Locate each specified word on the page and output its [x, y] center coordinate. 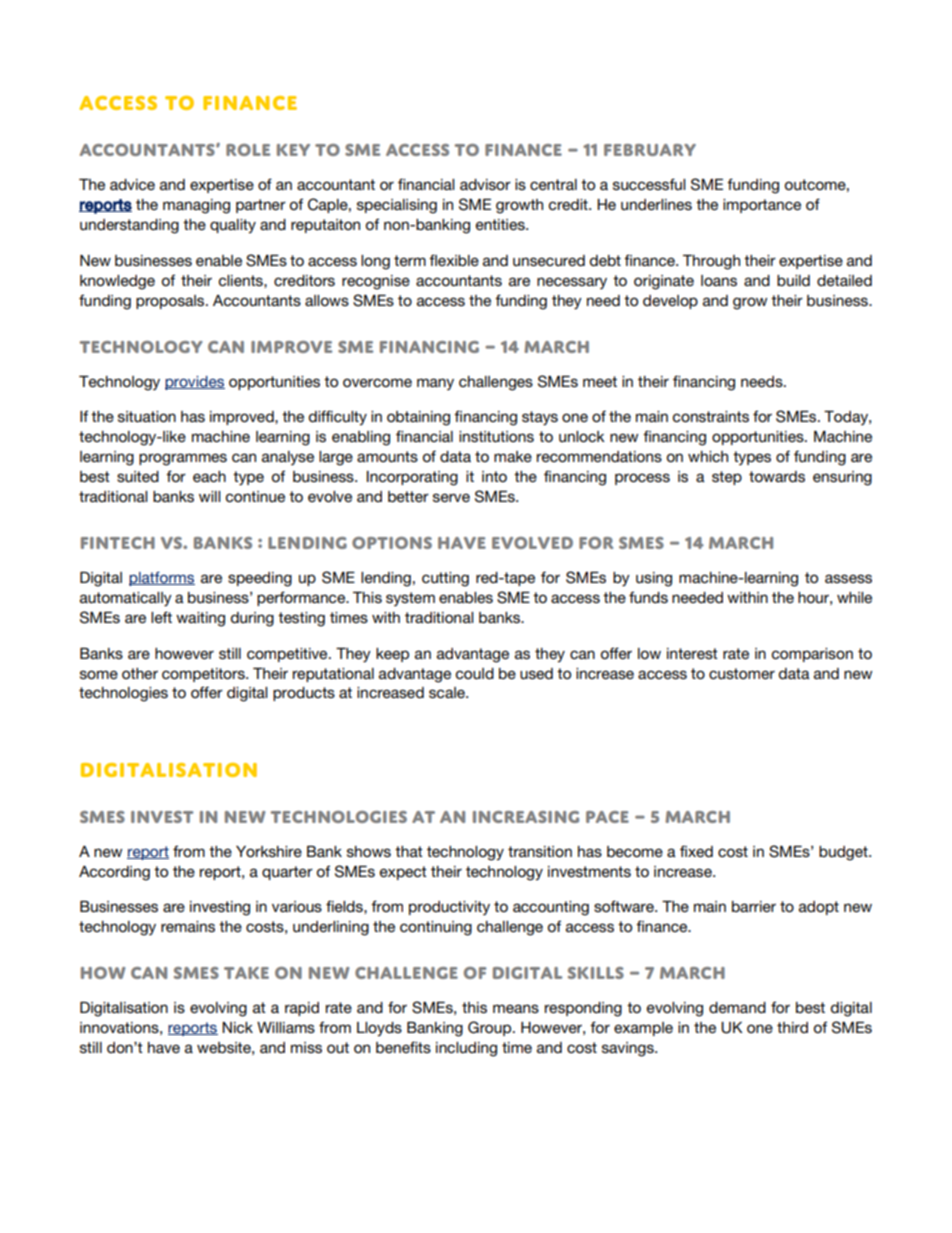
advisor [485, 184]
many [435, 384]
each [209, 476]
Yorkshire [269, 851]
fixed [696, 851]
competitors [204, 675]
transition [540, 851]
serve [451, 497]
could [475, 673]
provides [195, 383]
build [793, 280]
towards [777, 476]
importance [762, 206]
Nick [237, 1027]
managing [196, 206]
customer [742, 673]
